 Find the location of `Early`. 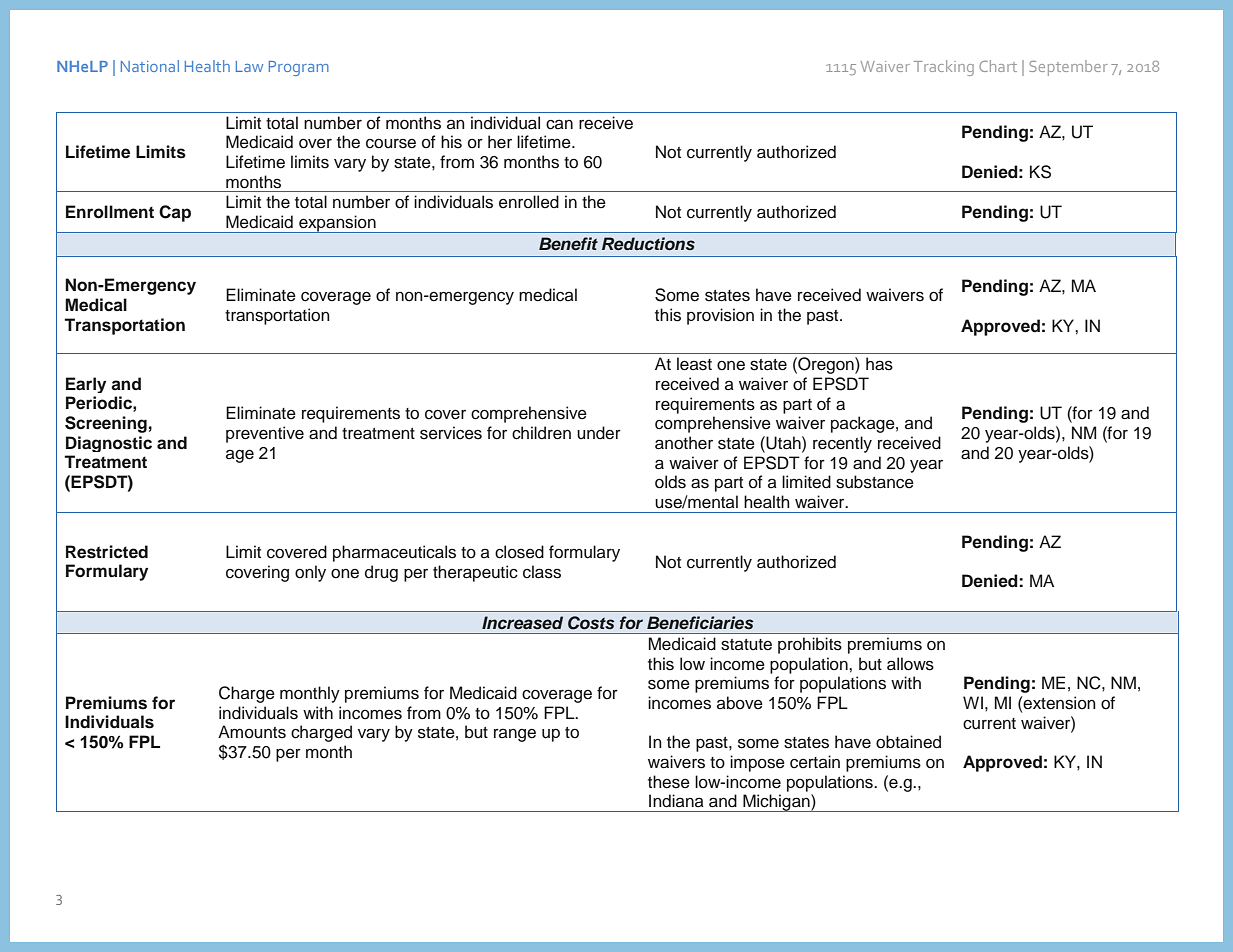

Early is located at coordinates (86, 385).
